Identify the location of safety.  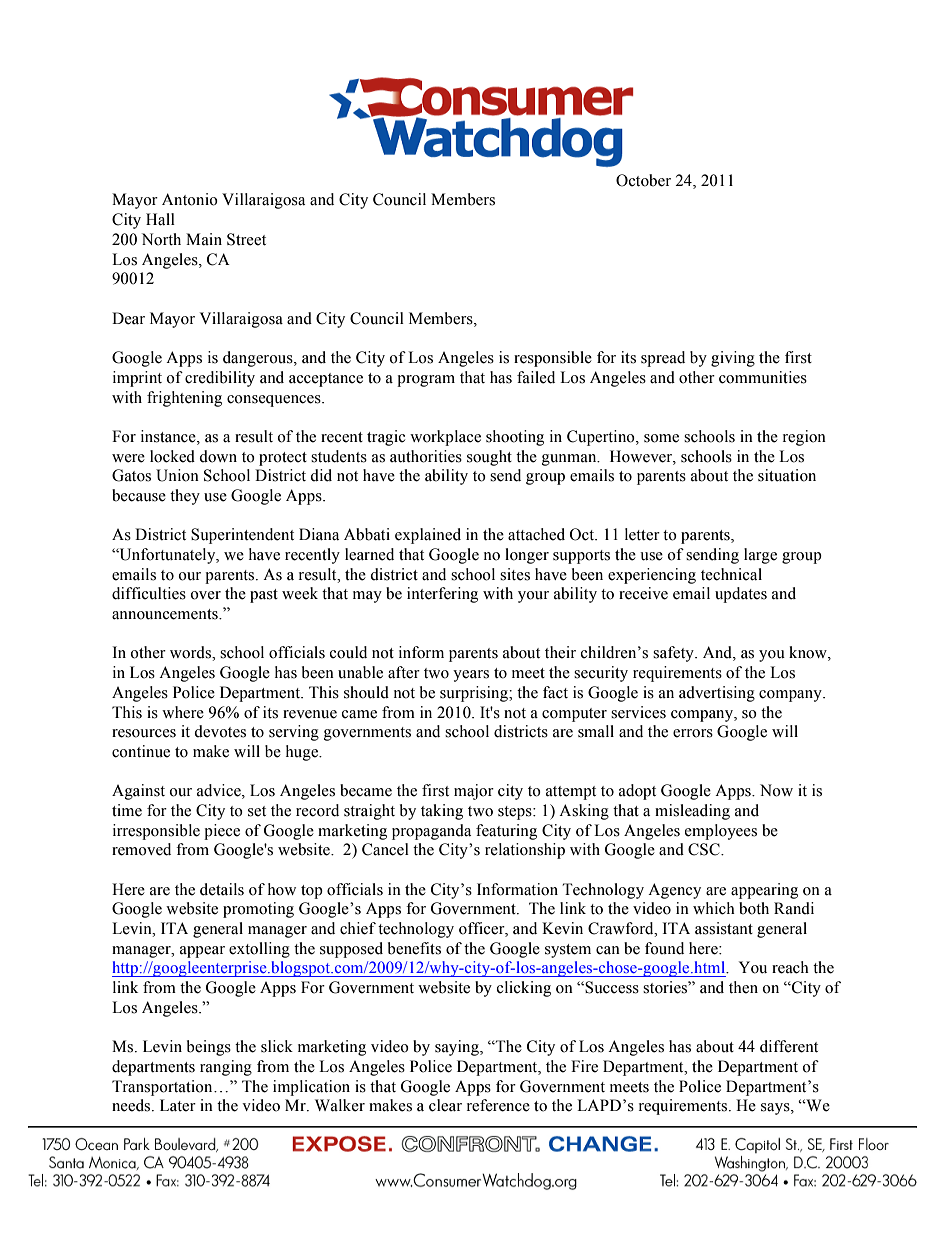
(674, 654).
